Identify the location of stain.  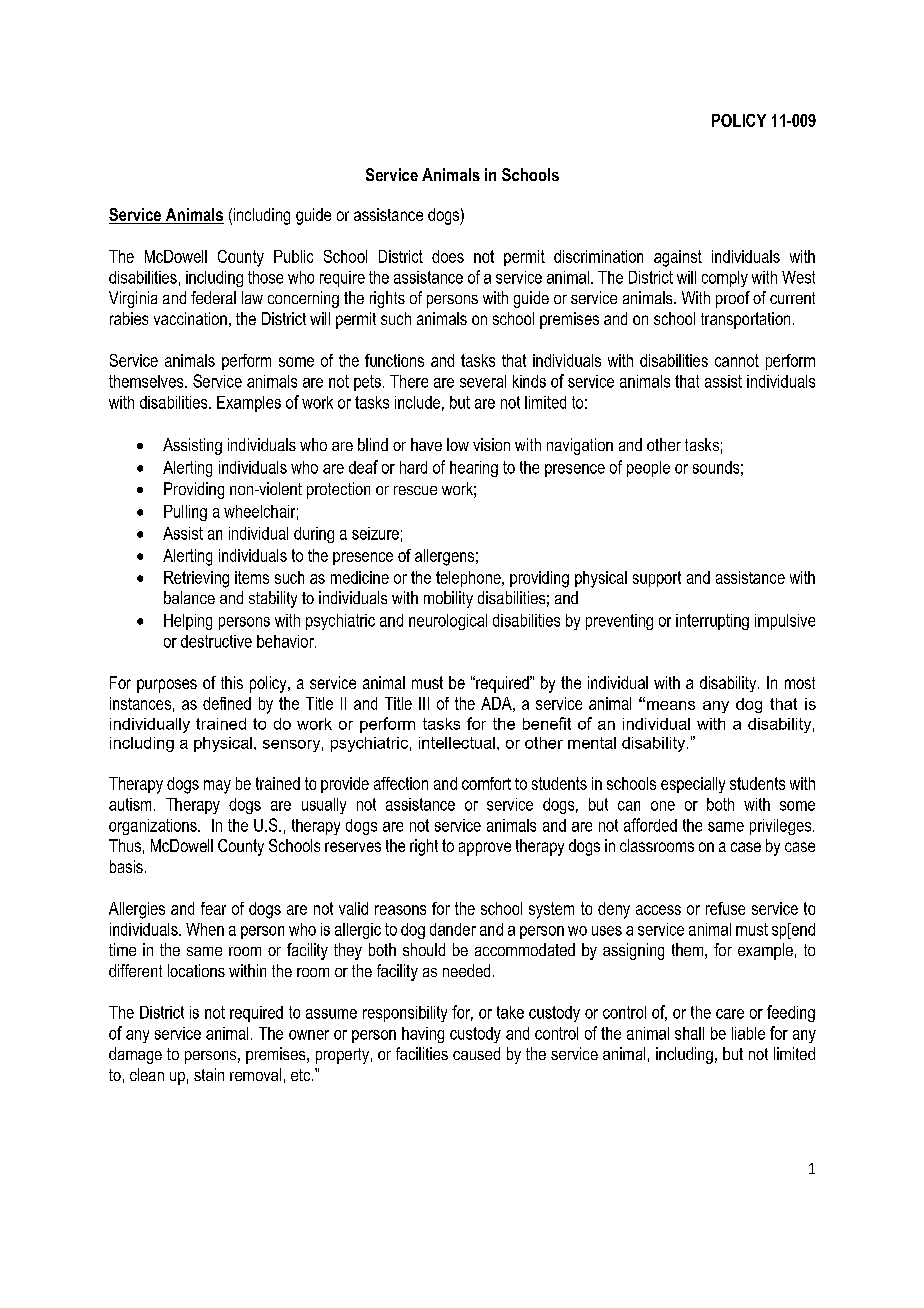
(209, 1074).
